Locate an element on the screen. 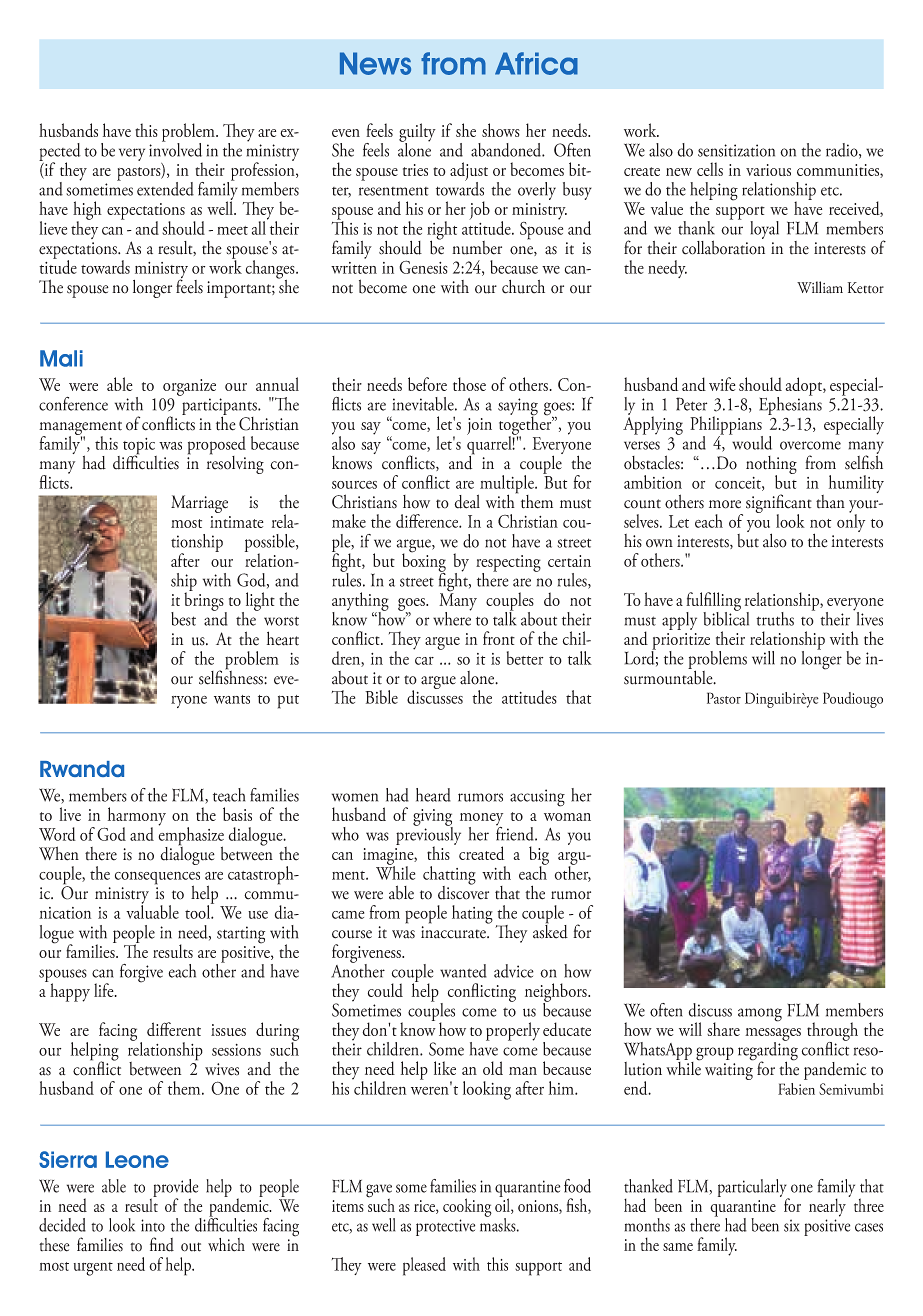  deal is located at coordinates (467, 501).
